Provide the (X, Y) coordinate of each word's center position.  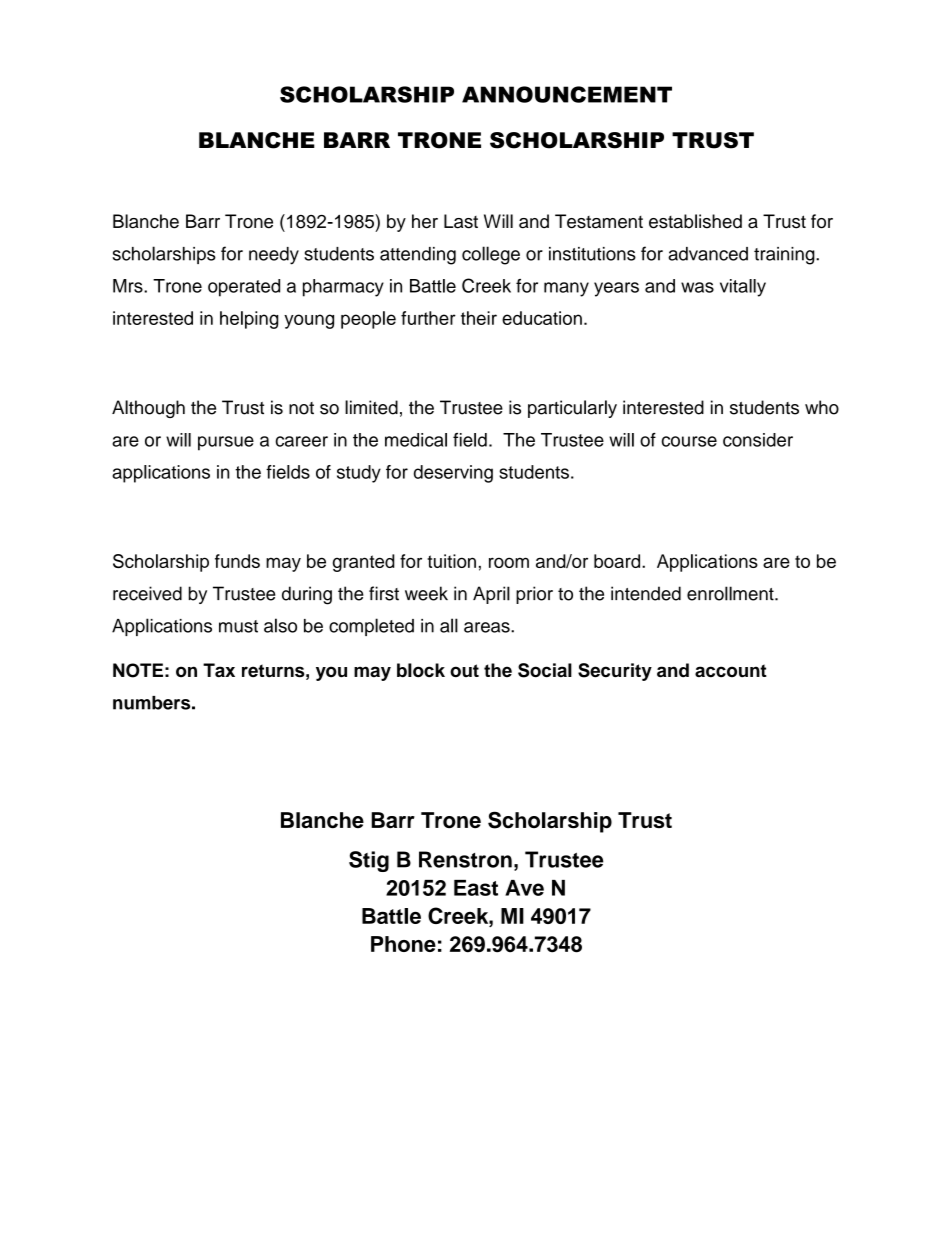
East (476, 888)
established (695, 221)
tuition (451, 561)
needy (274, 256)
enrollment (731, 593)
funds (237, 561)
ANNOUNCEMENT (567, 94)
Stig (369, 861)
